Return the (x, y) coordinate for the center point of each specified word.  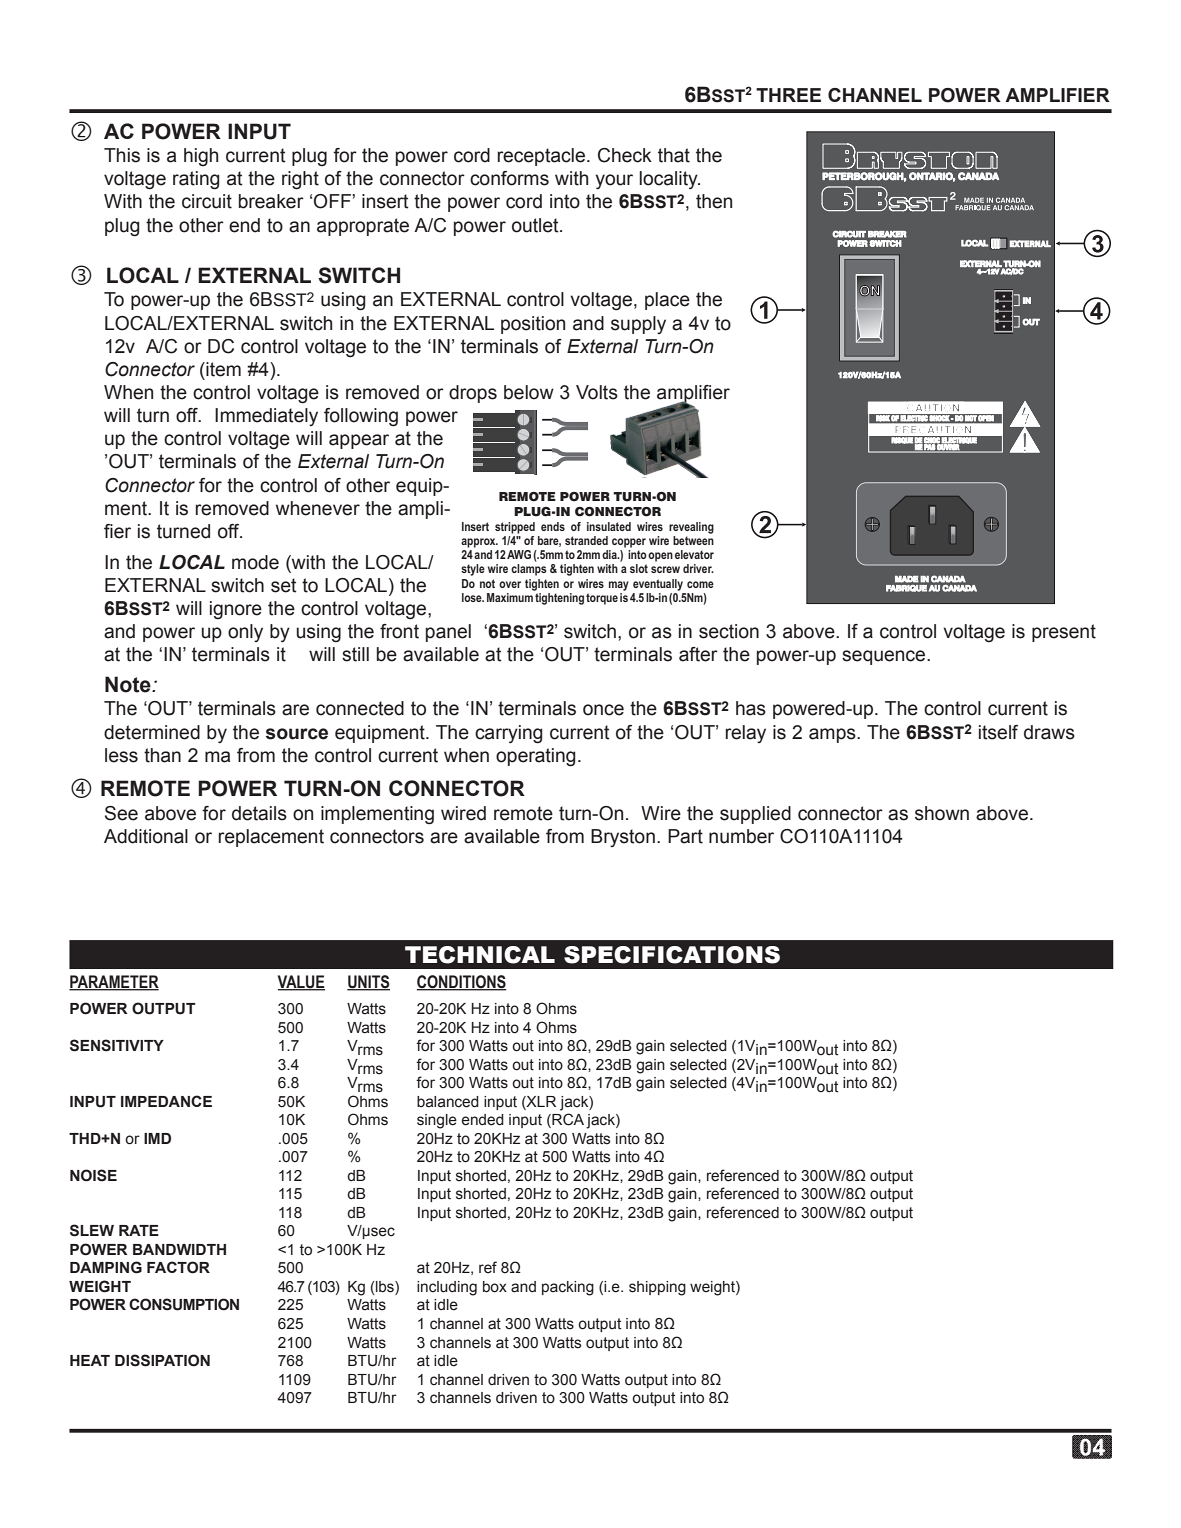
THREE (788, 95)
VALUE (301, 983)
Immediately (266, 417)
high (201, 157)
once (603, 710)
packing (568, 1288)
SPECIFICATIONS (672, 955)
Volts (597, 392)
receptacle (541, 157)
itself (998, 732)
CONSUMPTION (184, 1304)
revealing (691, 528)
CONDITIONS (461, 983)
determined (152, 732)
